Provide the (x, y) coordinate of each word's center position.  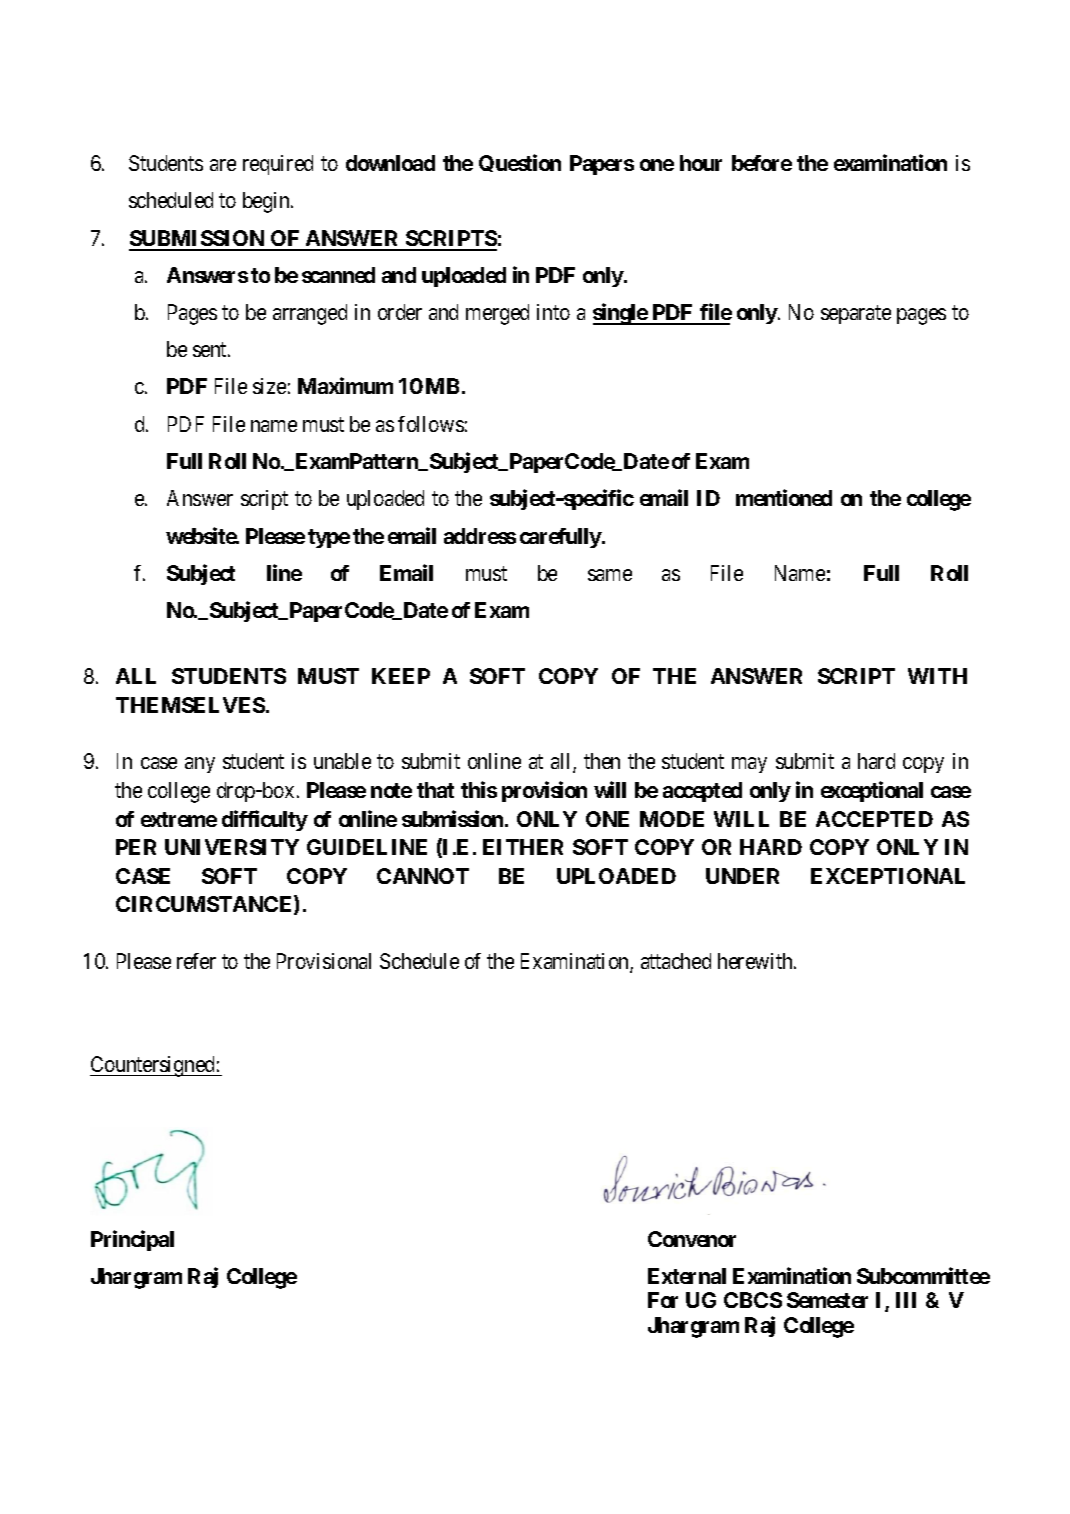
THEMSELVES (190, 705)
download (390, 163)
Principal (132, 1240)
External (687, 1276)
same (610, 575)
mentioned (784, 497)
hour (701, 163)
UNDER (742, 876)
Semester (827, 1300)
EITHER (523, 847)
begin (267, 202)
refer (196, 961)
